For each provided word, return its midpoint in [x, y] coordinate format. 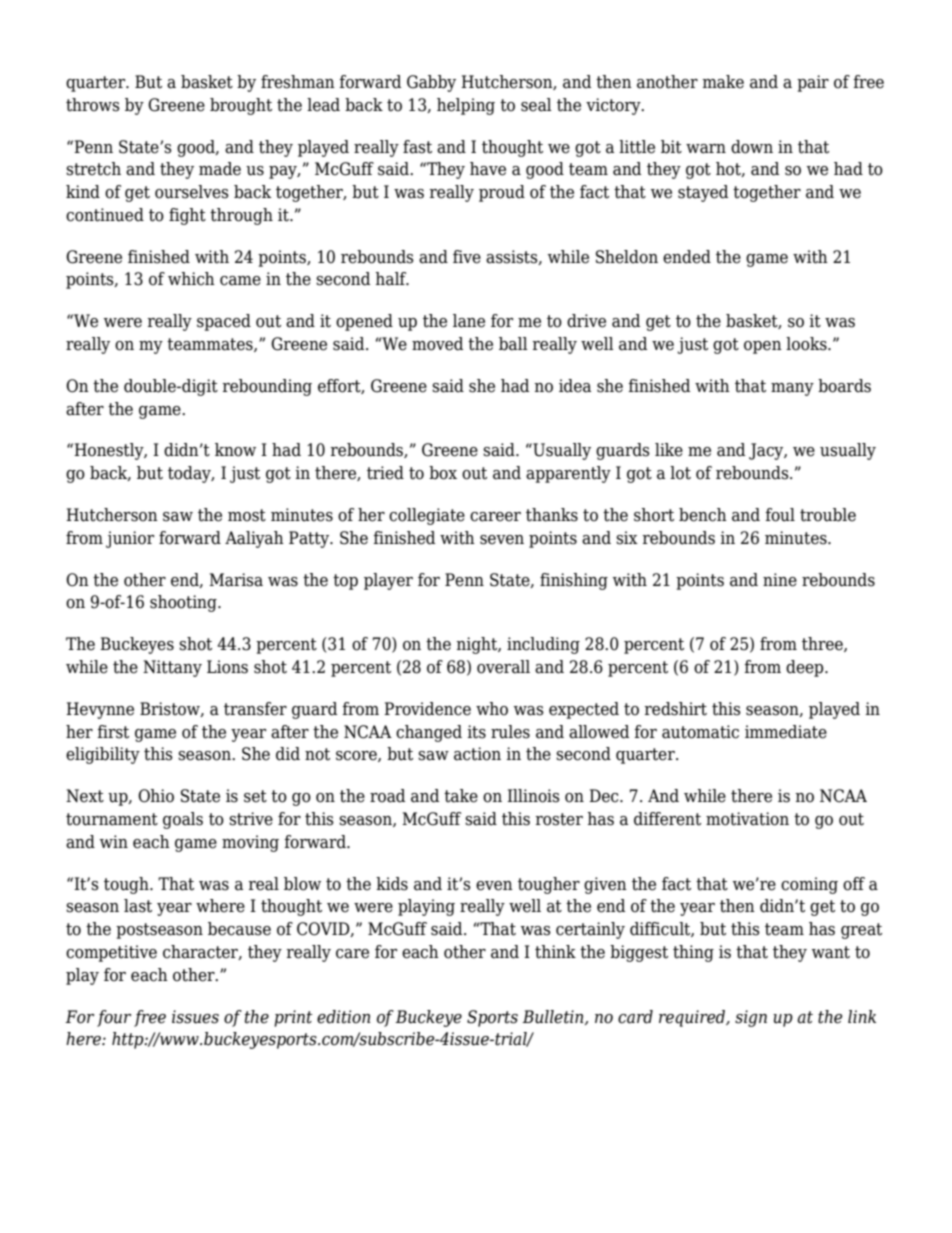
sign [751, 1018]
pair [813, 83]
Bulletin [554, 1017]
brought [241, 106]
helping [466, 106]
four [114, 1018]
